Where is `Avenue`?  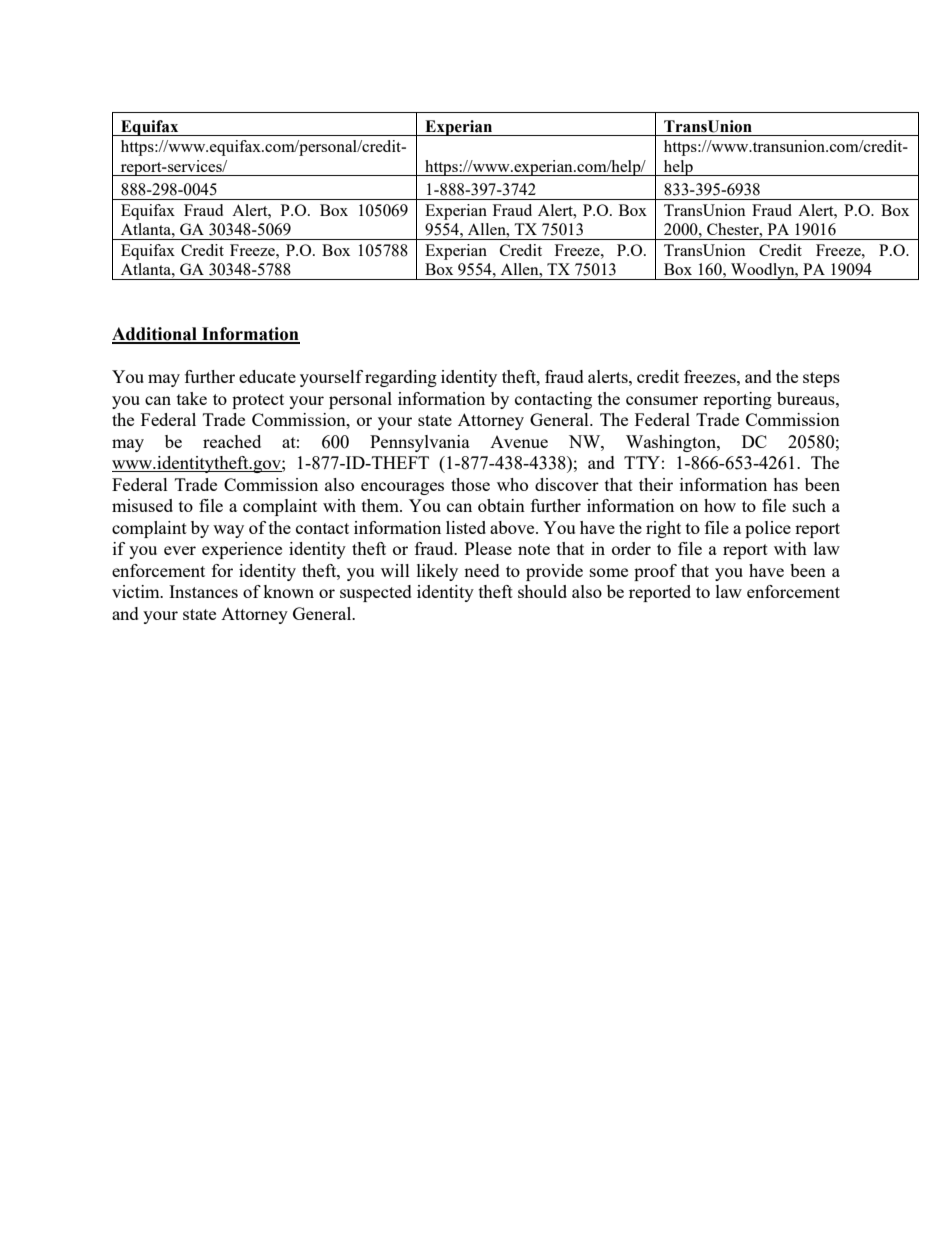 Avenue is located at coordinates (519, 442).
